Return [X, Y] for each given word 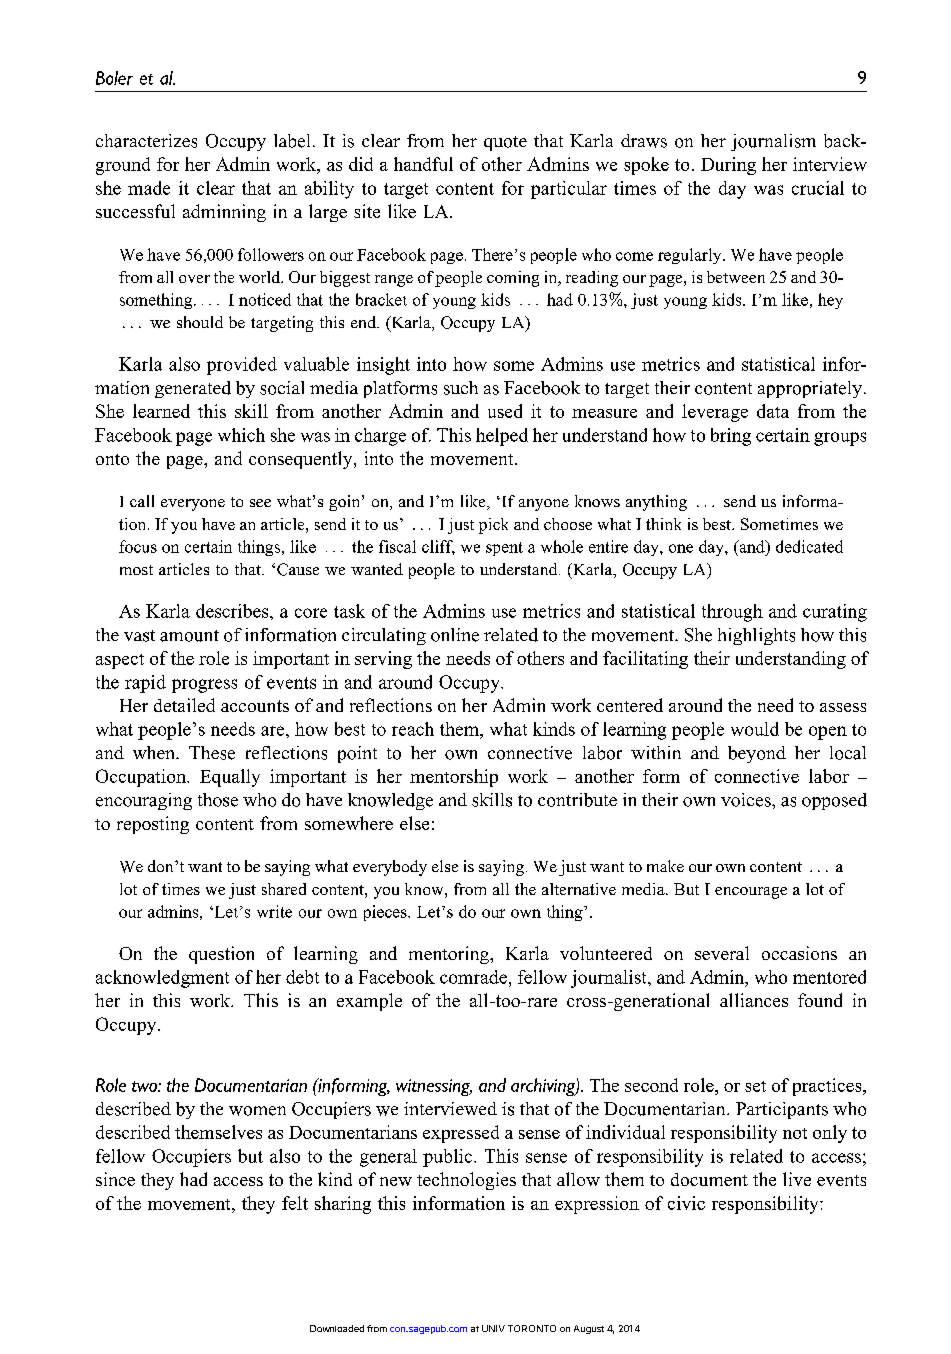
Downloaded [337, 1328]
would [755, 729]
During [728, 166]
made [149, 188]
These [212, 753]
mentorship [454, 778]
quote [505, 143]
